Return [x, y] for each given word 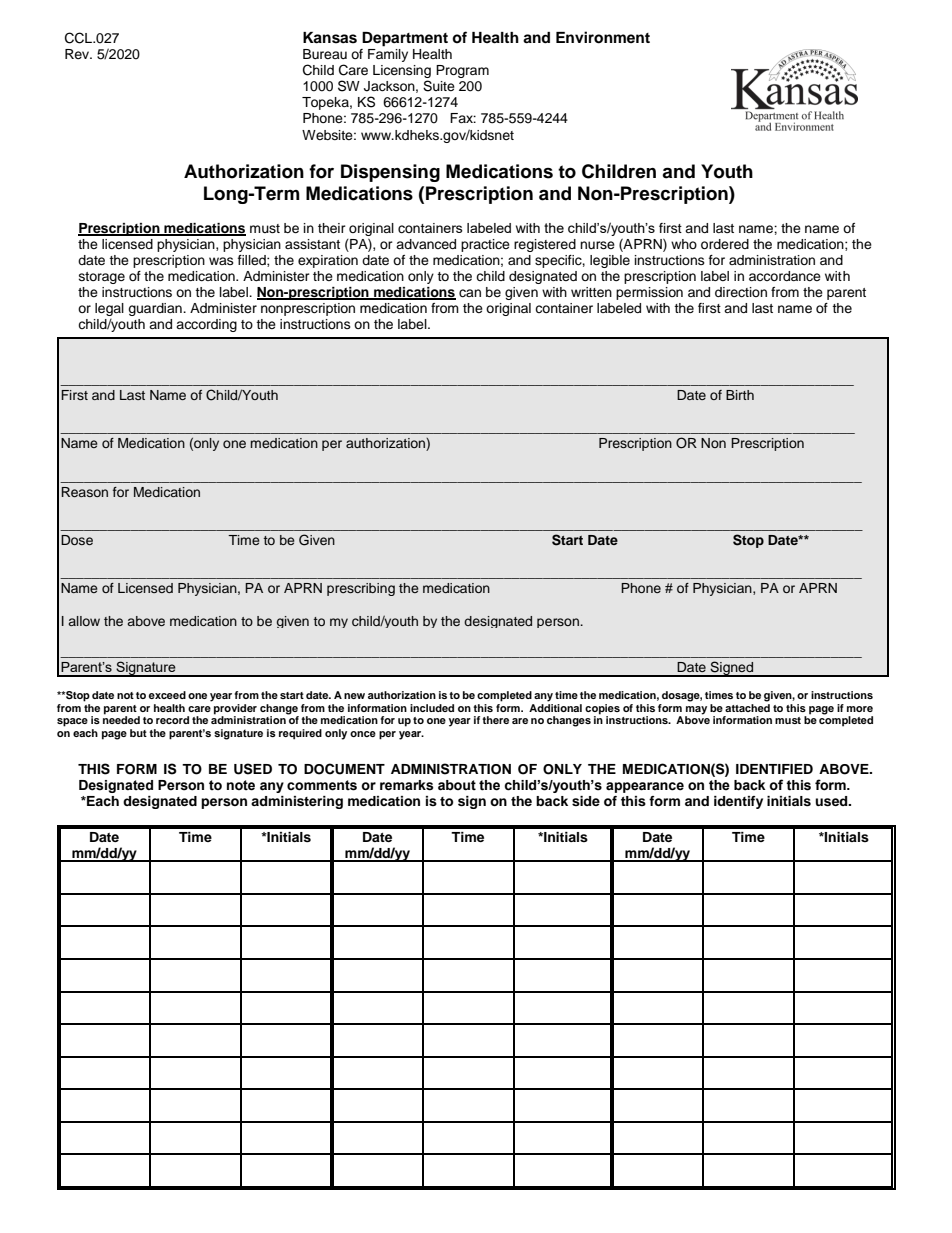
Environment [603, 37]
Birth [740, 395]
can [470, 293]
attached [747, 706]
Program [462, 71]
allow [84, 621]
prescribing [361, 589]
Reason [84, 492]
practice [485, 245]
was [221, 261]
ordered [725, 244]
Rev [78, 54]
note [241, 785]
